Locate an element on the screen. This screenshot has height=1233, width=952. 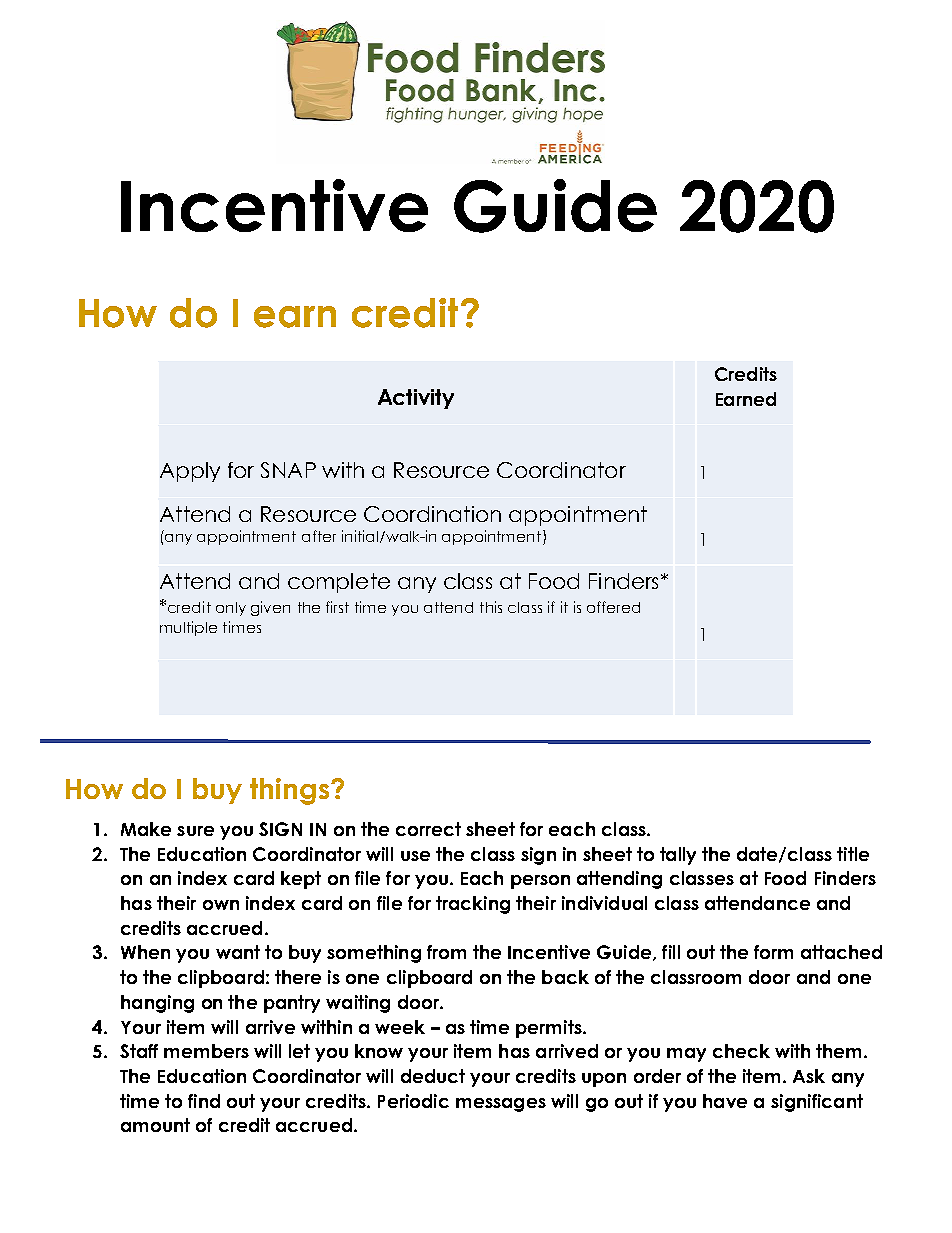
title is located at coordinates (853, 854).
